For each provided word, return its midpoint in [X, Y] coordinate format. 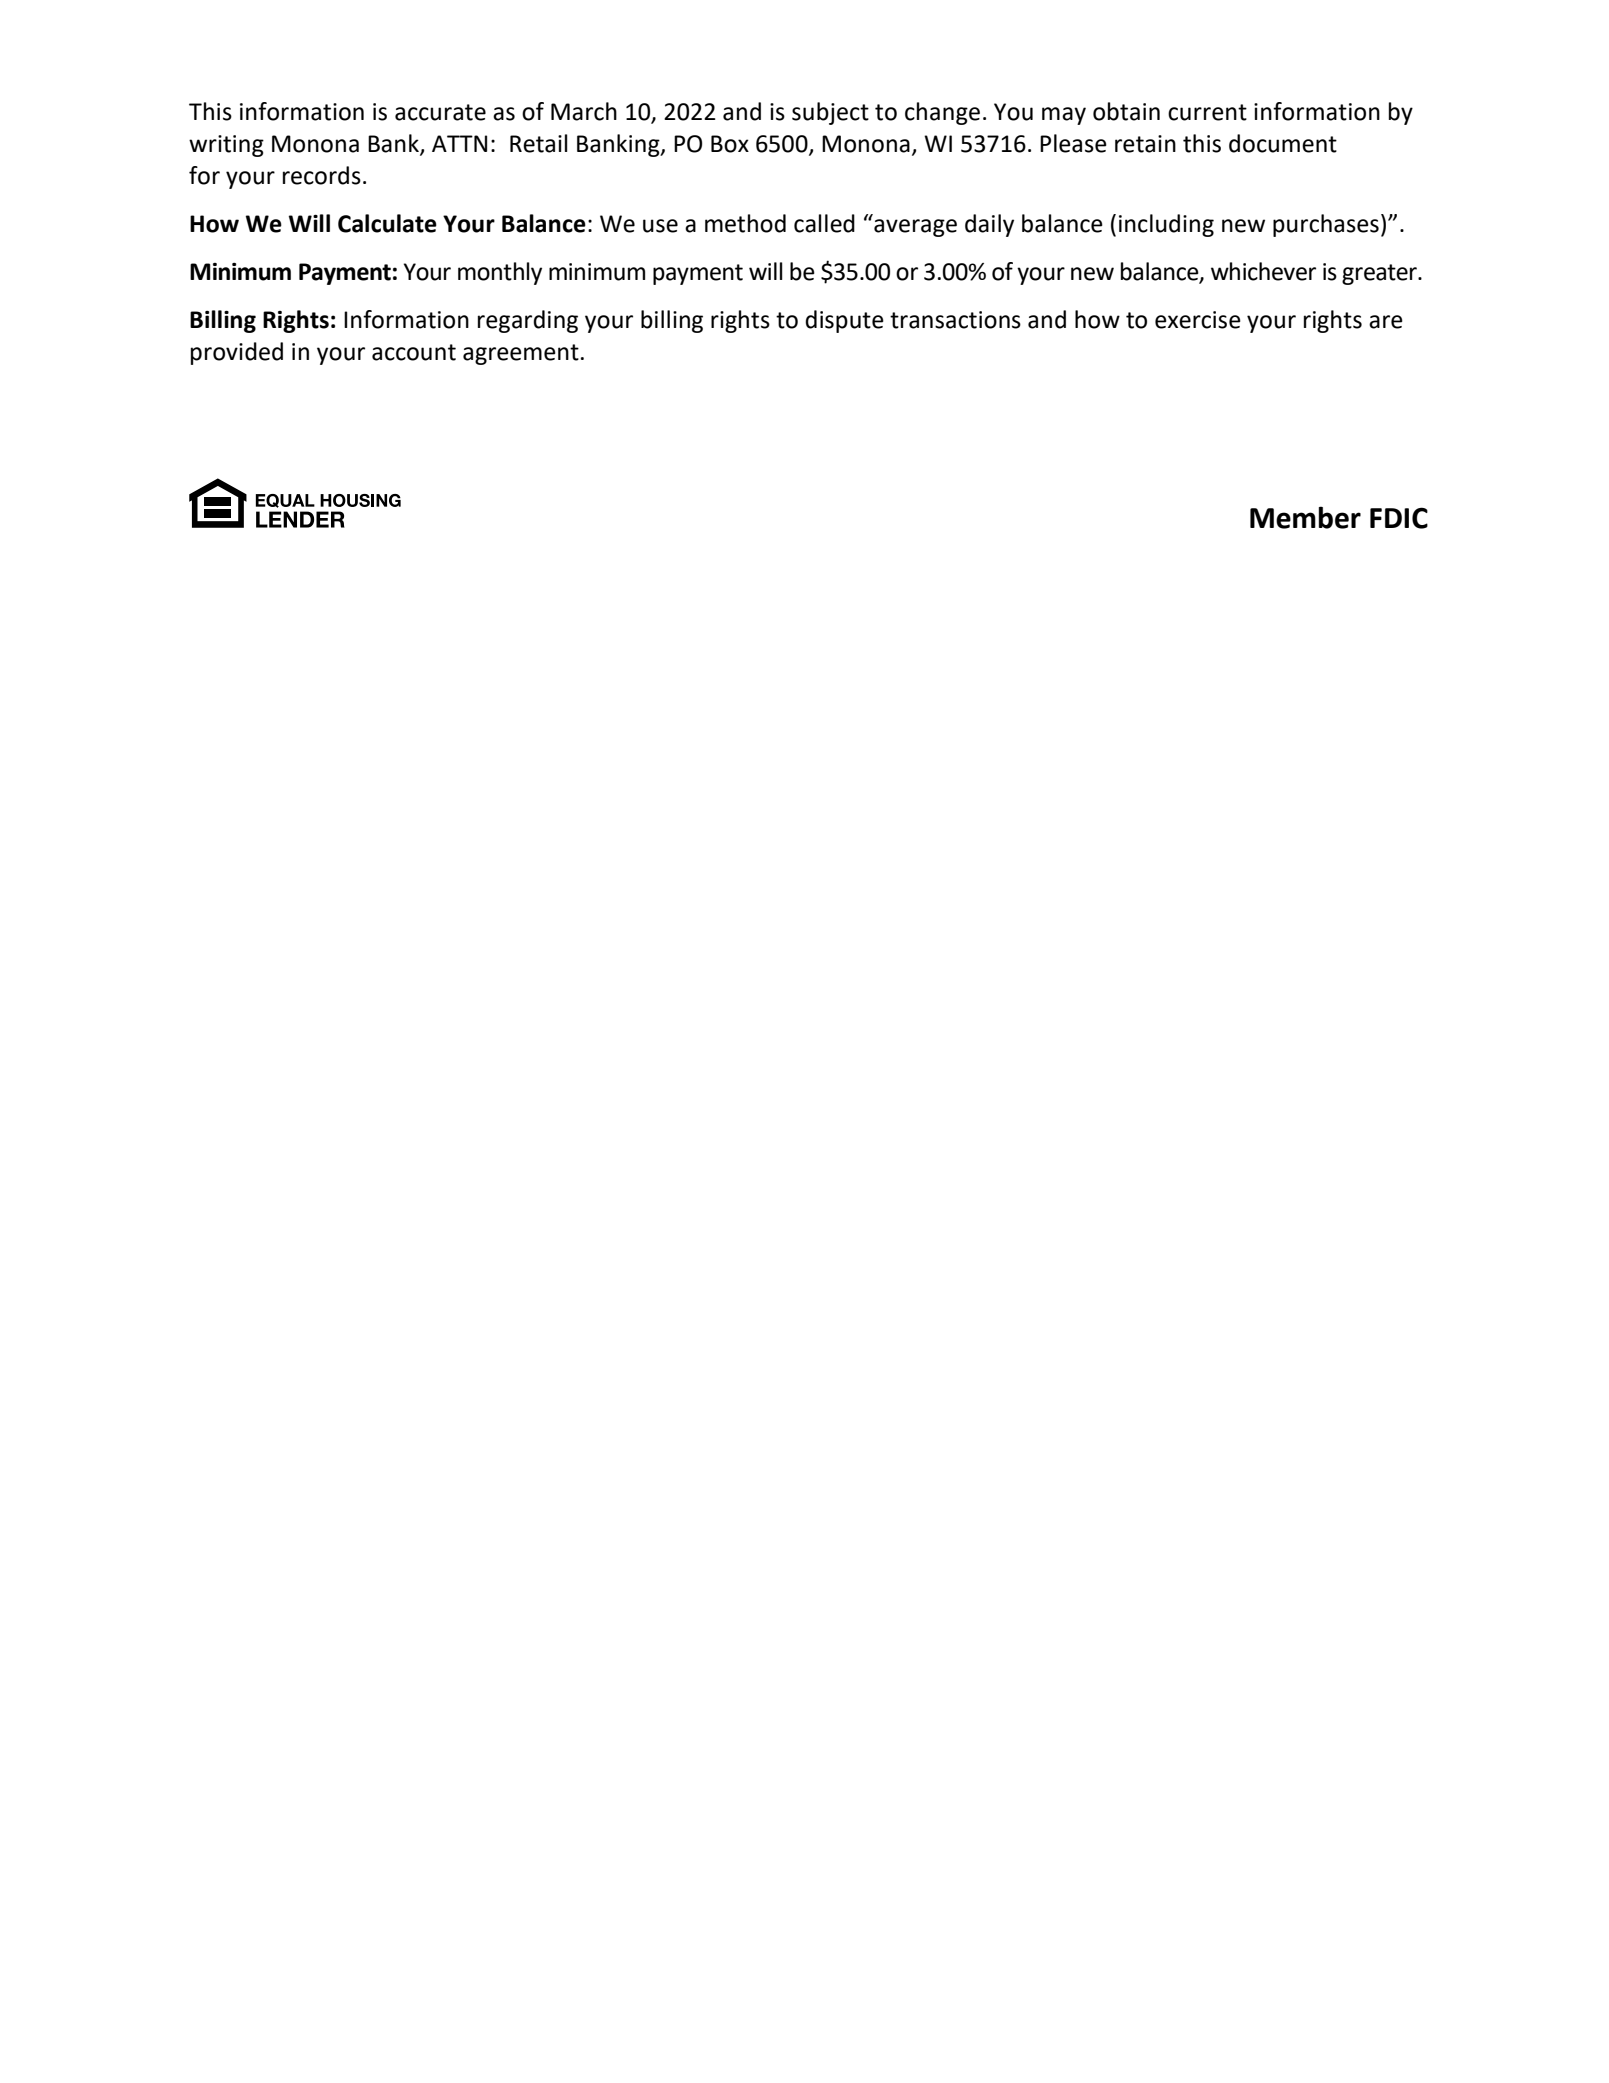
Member [1305, 517]
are [1386, 322]
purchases [1326, 225]
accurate [440, 112]
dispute [844, 321]
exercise [1198, 320]
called [824, 223]
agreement [521, 354]
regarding [528, 321]
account [414, 352]
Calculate [387, 223]
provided [237, 353]
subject [830, 113]
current [1207, 112]
